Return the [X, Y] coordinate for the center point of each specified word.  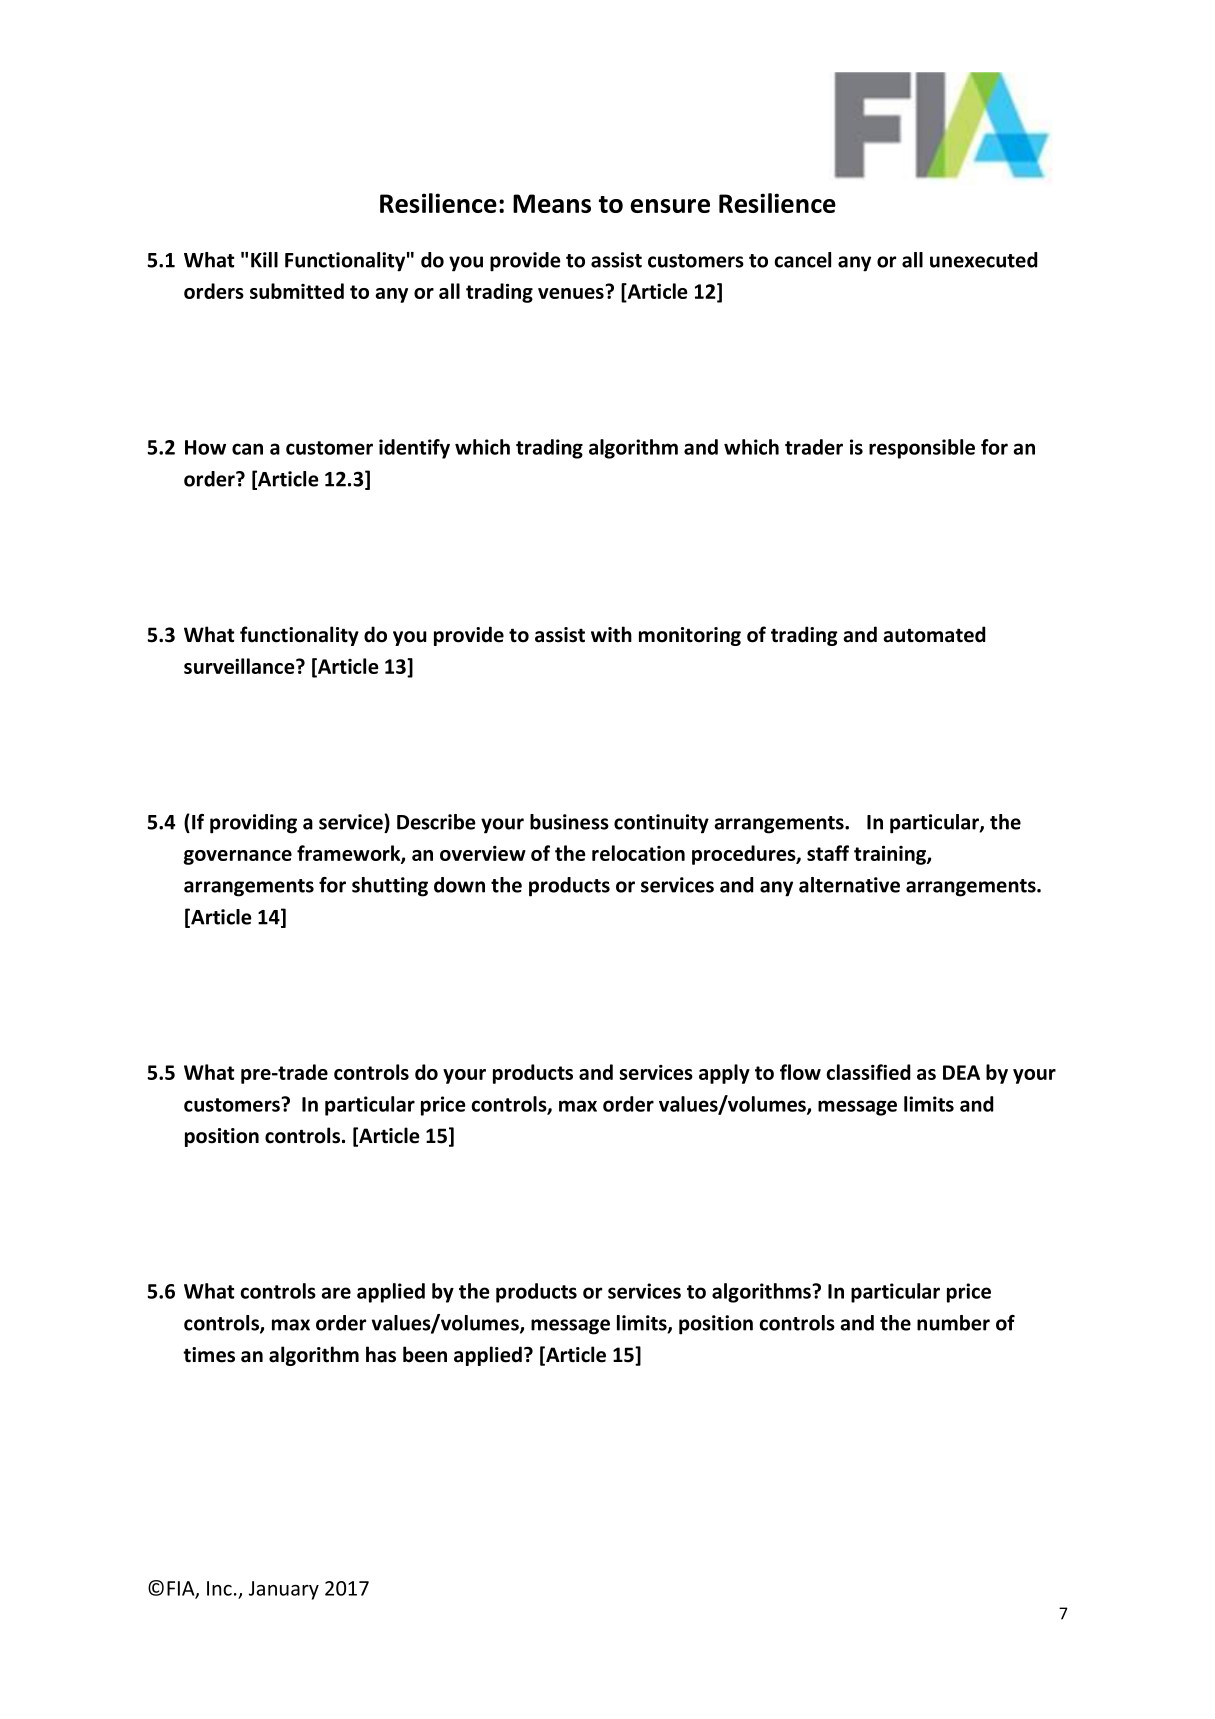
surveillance [240, 666]
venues [571, 293]
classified [868, 1072]
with [611, 634]
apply [724, 1074]
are [336, 1293]
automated [935, 634]
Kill [264, 260]
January [284, 1590]
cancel [802, 260]
